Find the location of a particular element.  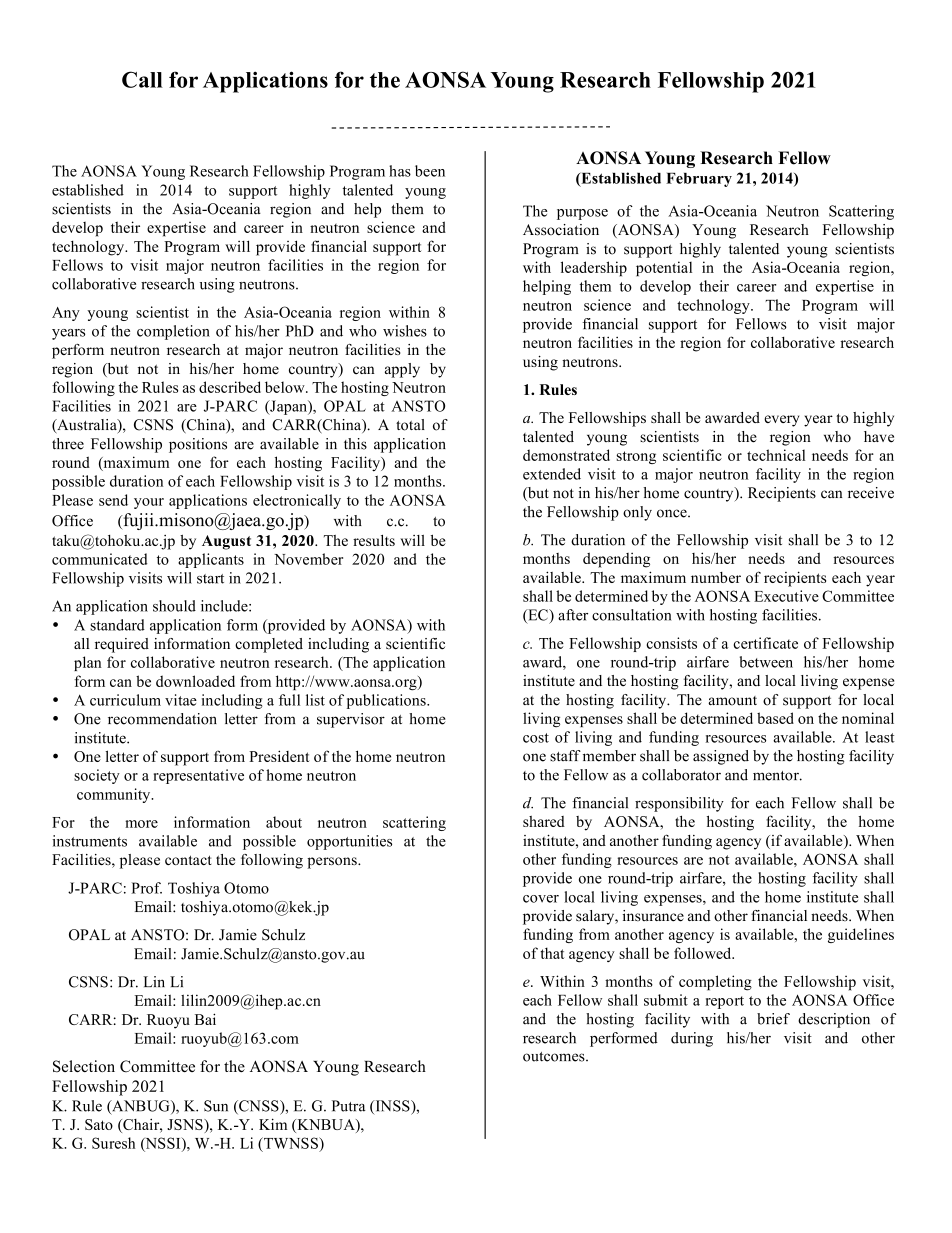

Sun is located at coordinates (216, 1106).
